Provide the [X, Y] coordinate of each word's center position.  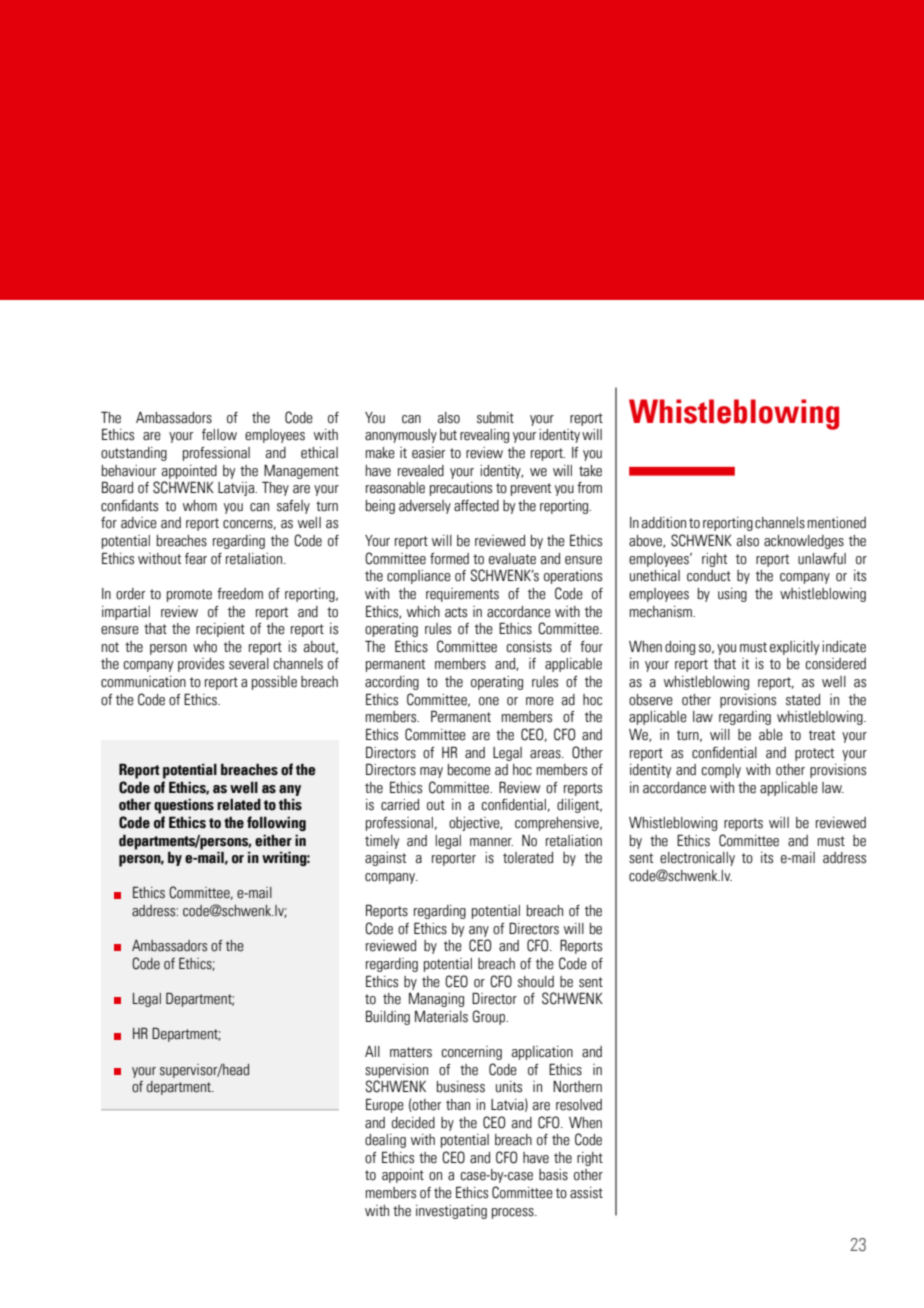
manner [491, 842]
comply [721, 771]
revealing [484, 436]
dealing [385, 1141]
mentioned [837, 523]
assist [586, 1193]
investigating [451, 1212]
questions [184, 806]
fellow [219, 435]
